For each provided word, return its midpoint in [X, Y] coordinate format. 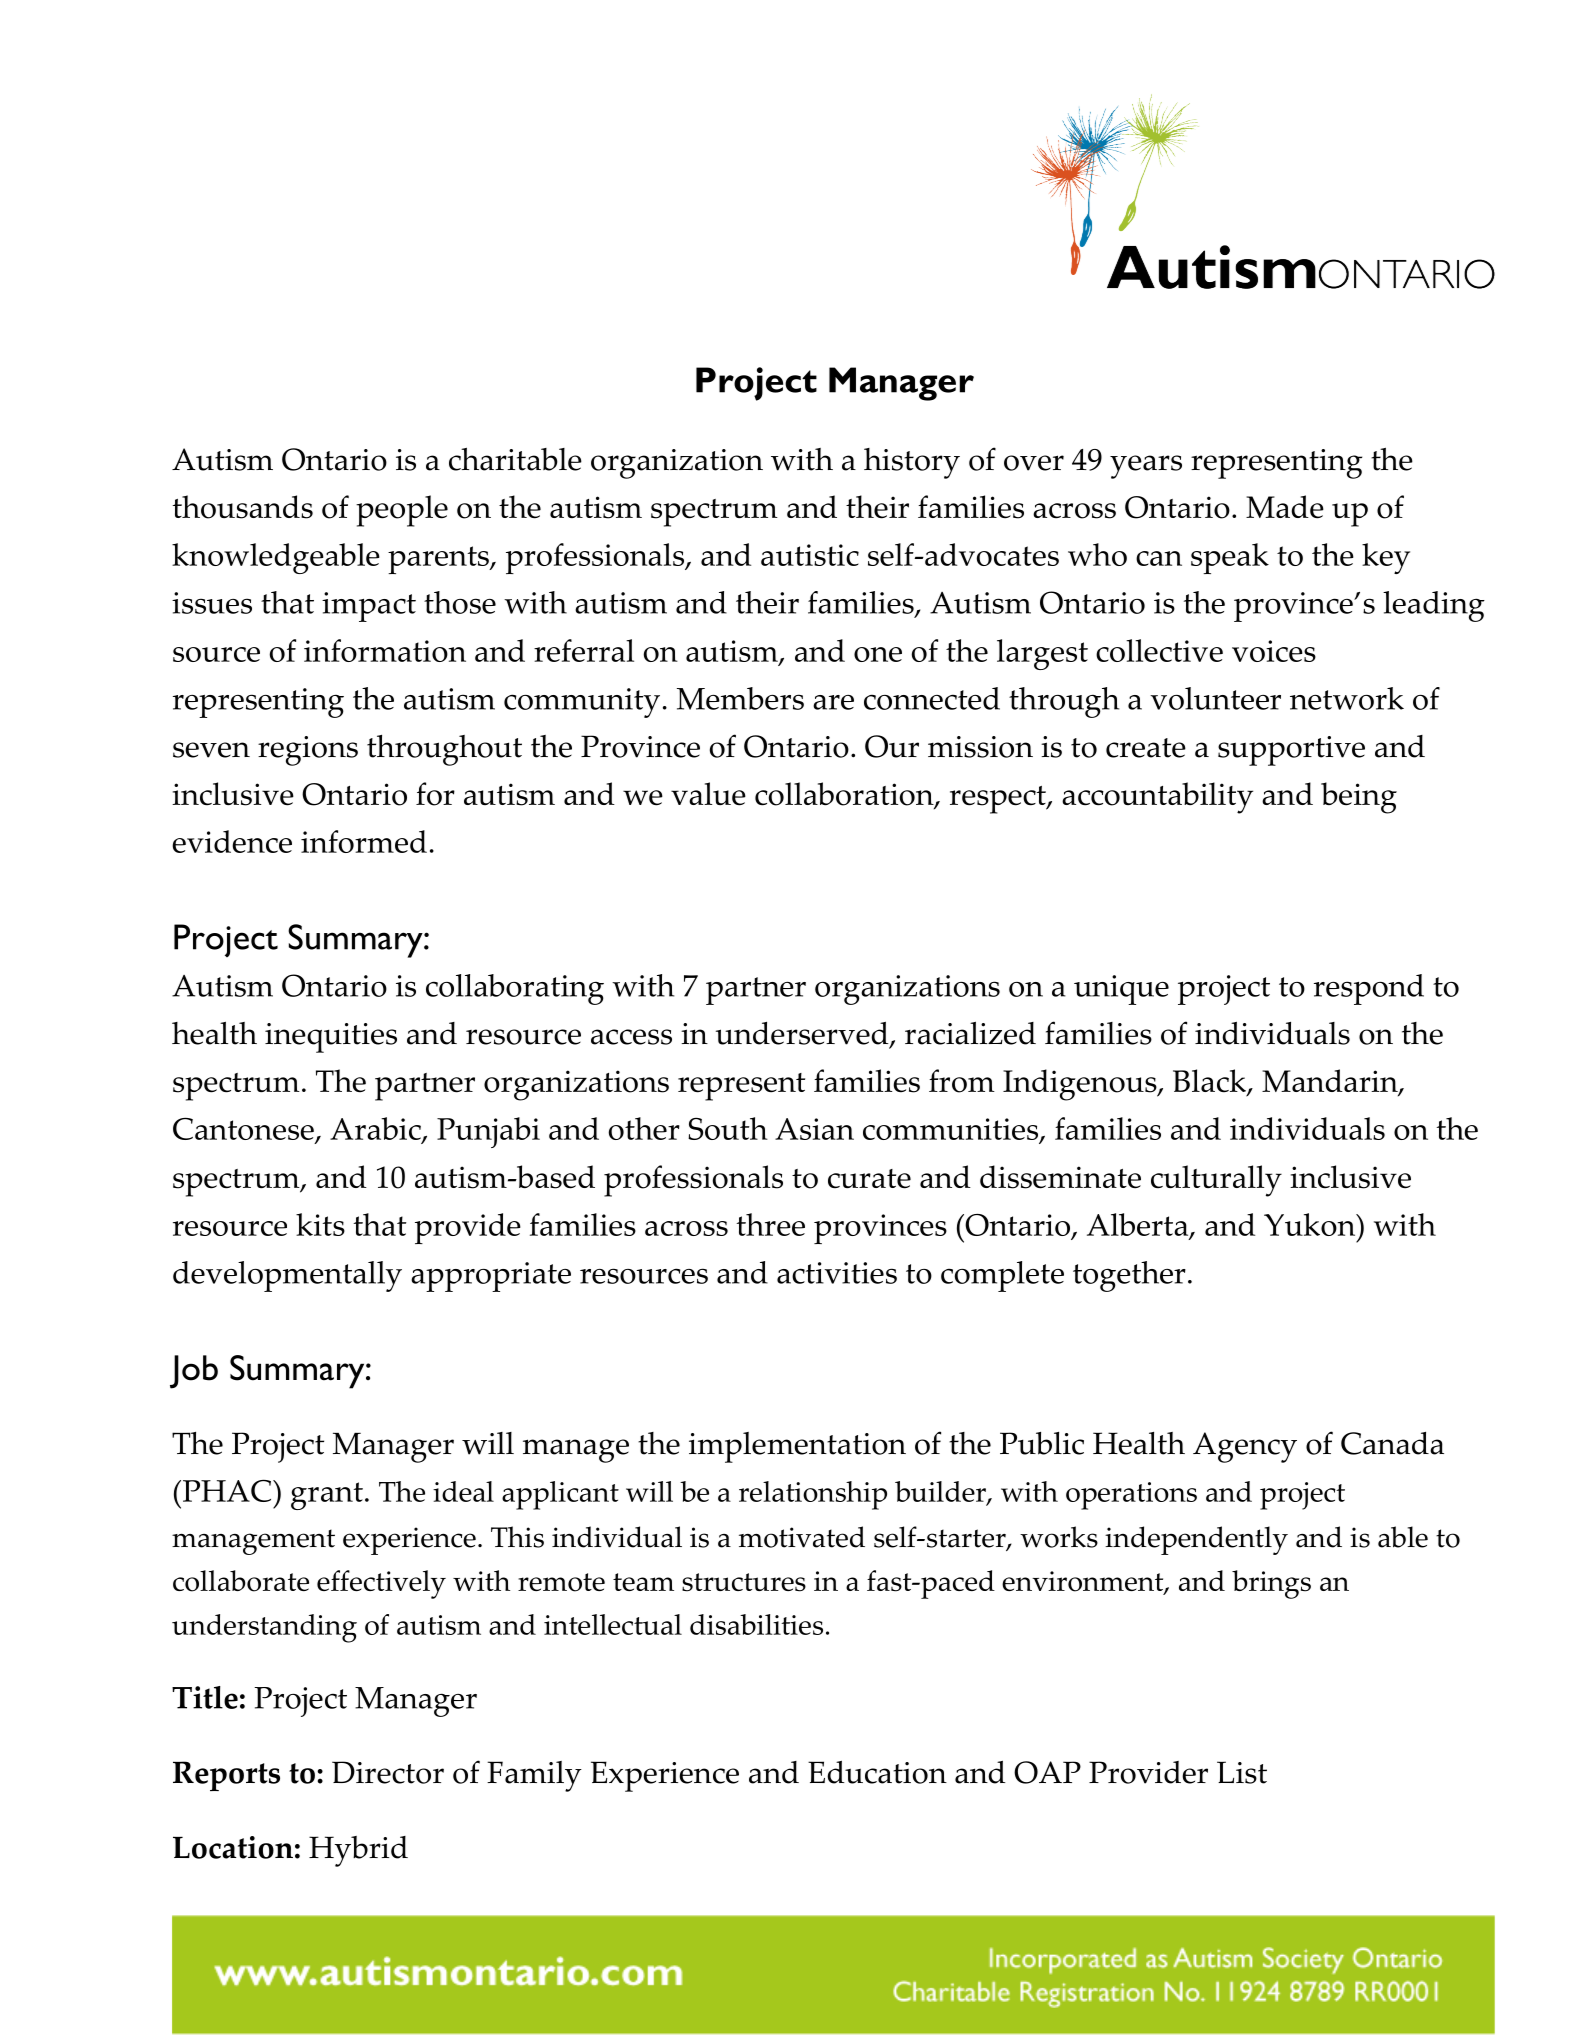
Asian [814, 1129]
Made [1285, 507]
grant [327, 1496]
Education [877, 1772]
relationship [813, 1495]
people [402, 511]
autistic [810, 555]
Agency [1245, 1447]
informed [364, 841]
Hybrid [358, 1851]
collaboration [845, 795]
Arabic [376, 1130]
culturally [1216, 1181]
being [1359, 798]
